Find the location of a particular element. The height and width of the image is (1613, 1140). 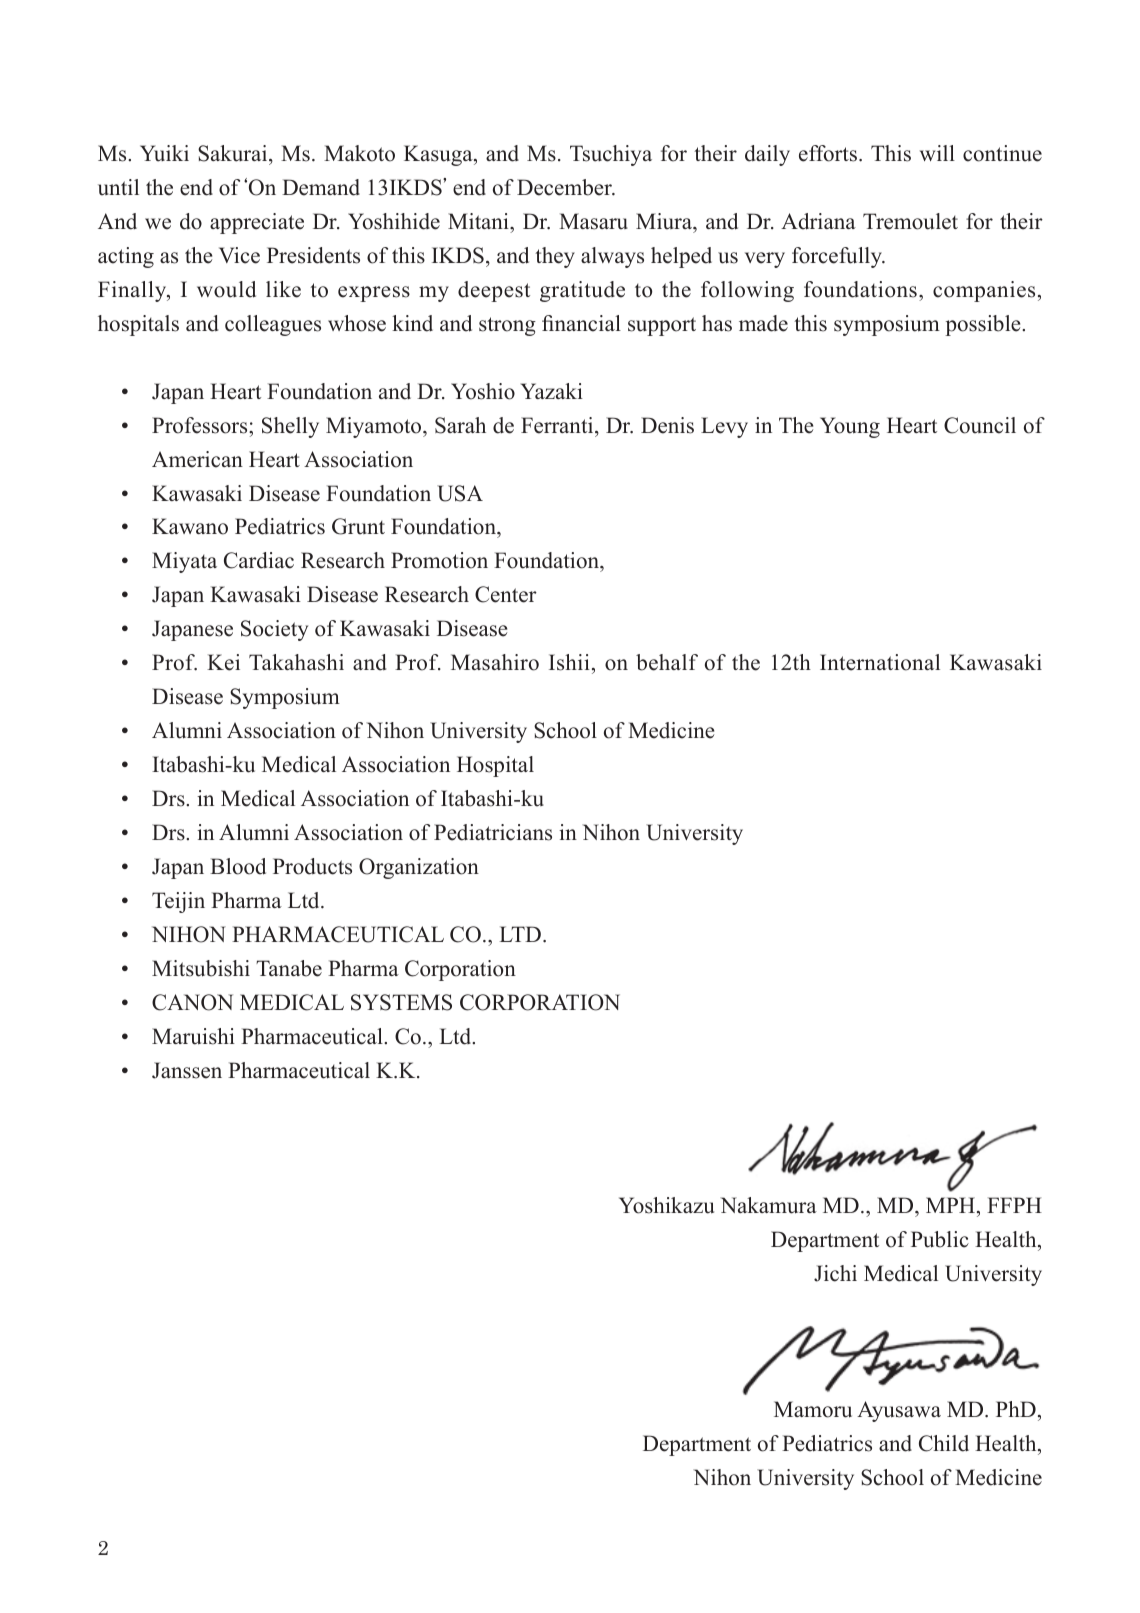

Sakurai is located at coordinates (234, 153).
